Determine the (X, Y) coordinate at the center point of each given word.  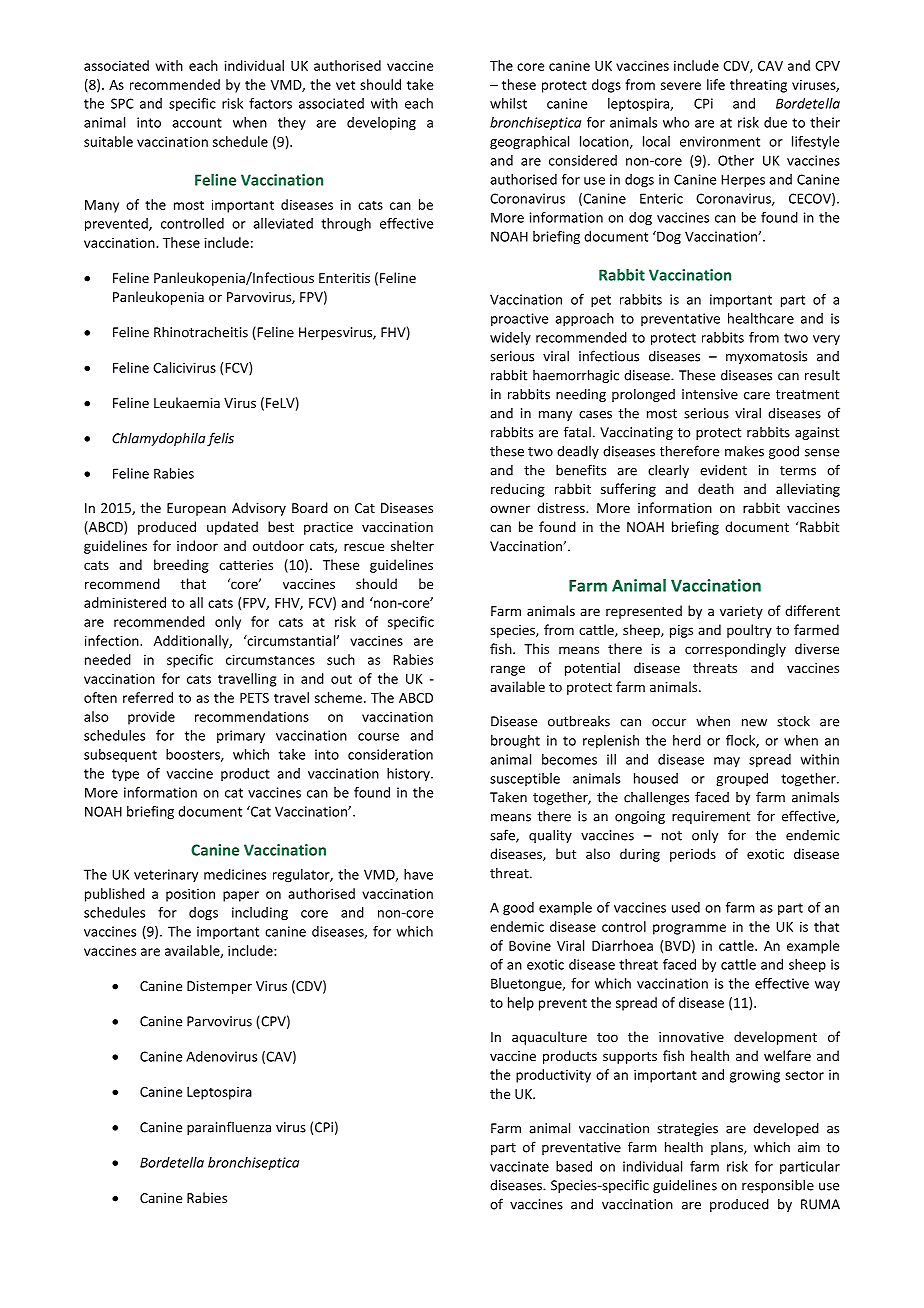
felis (220, 439)
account (197, 123)
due (775, 122)
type (125, 775)
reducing (518, 490)
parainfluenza (229, 1128)
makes (744, 451)
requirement (711, 817)
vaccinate (519, 1166)
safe (503, 836)
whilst (508, 103)
